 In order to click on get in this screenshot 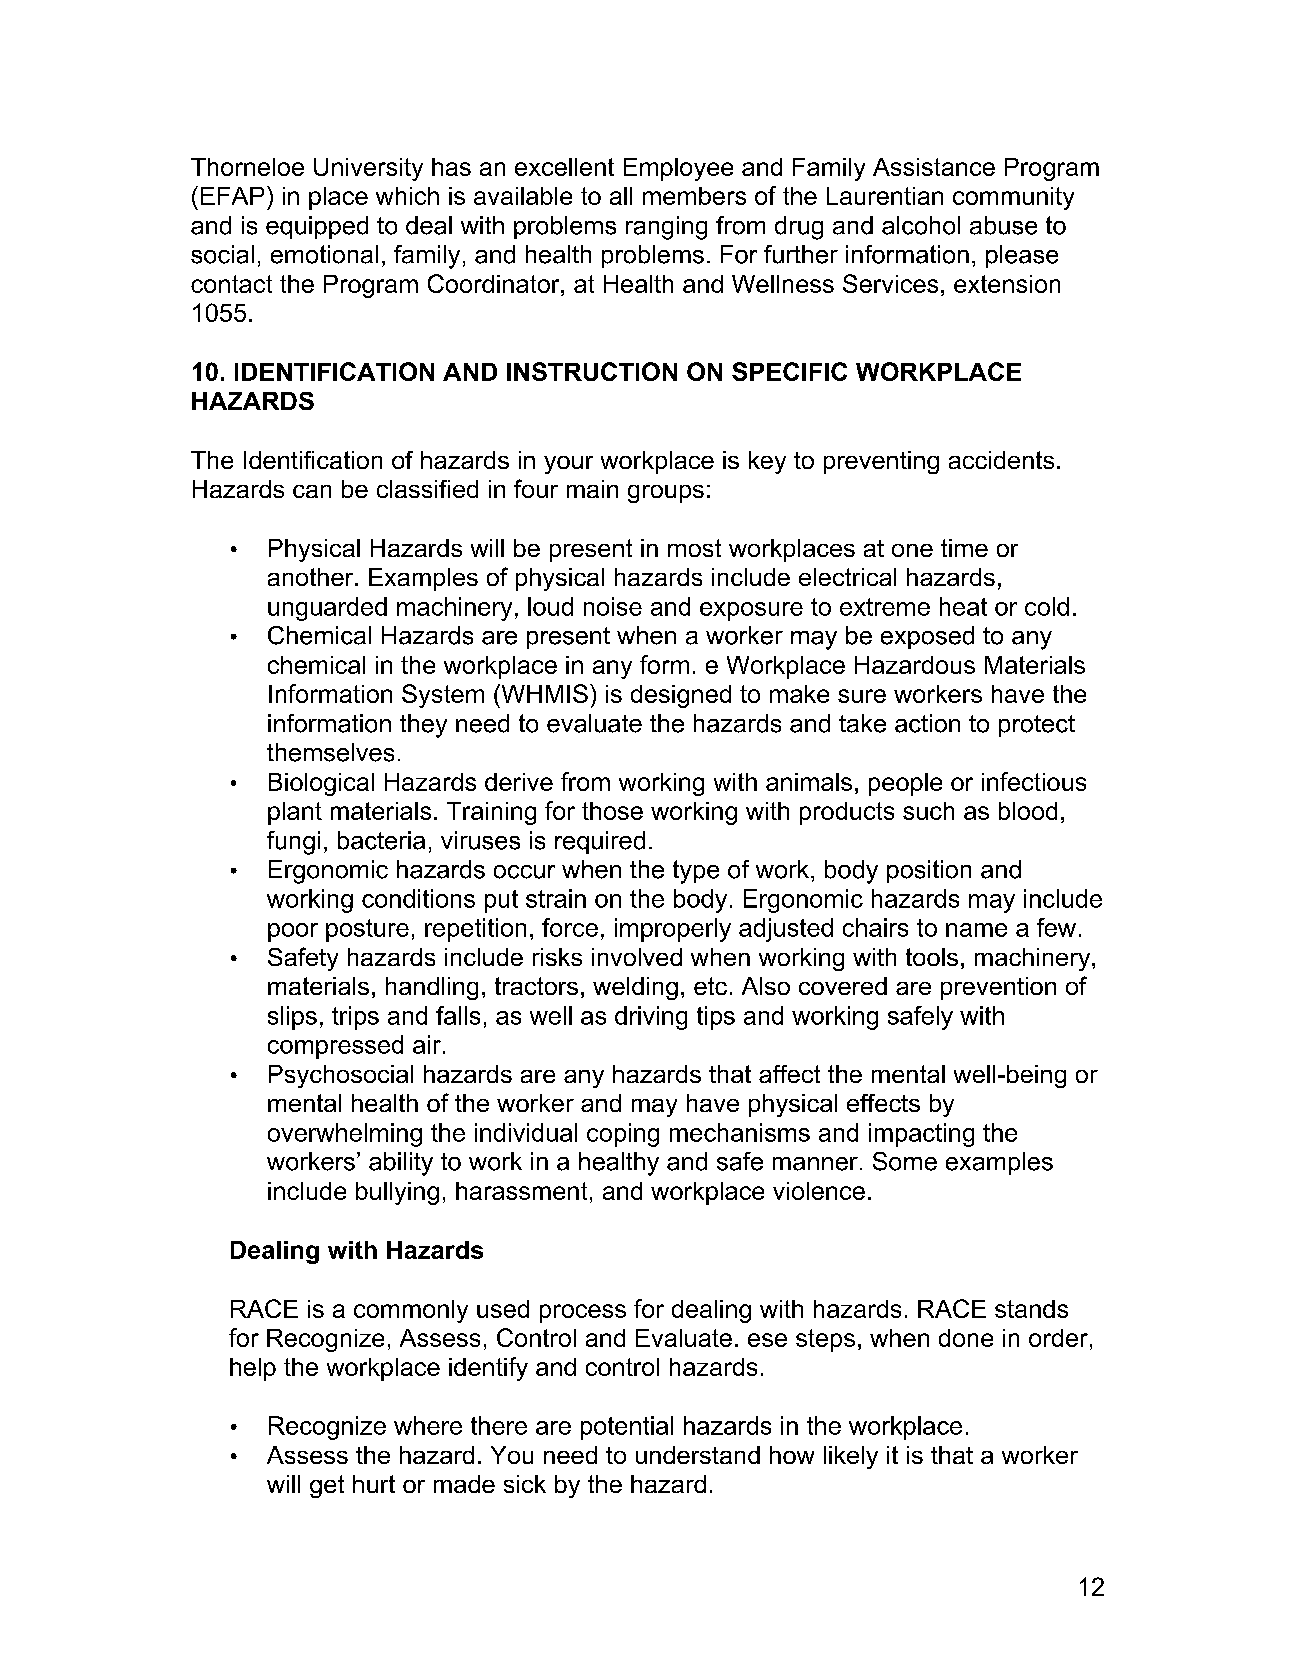, I will do `click(327, 1486)`.
